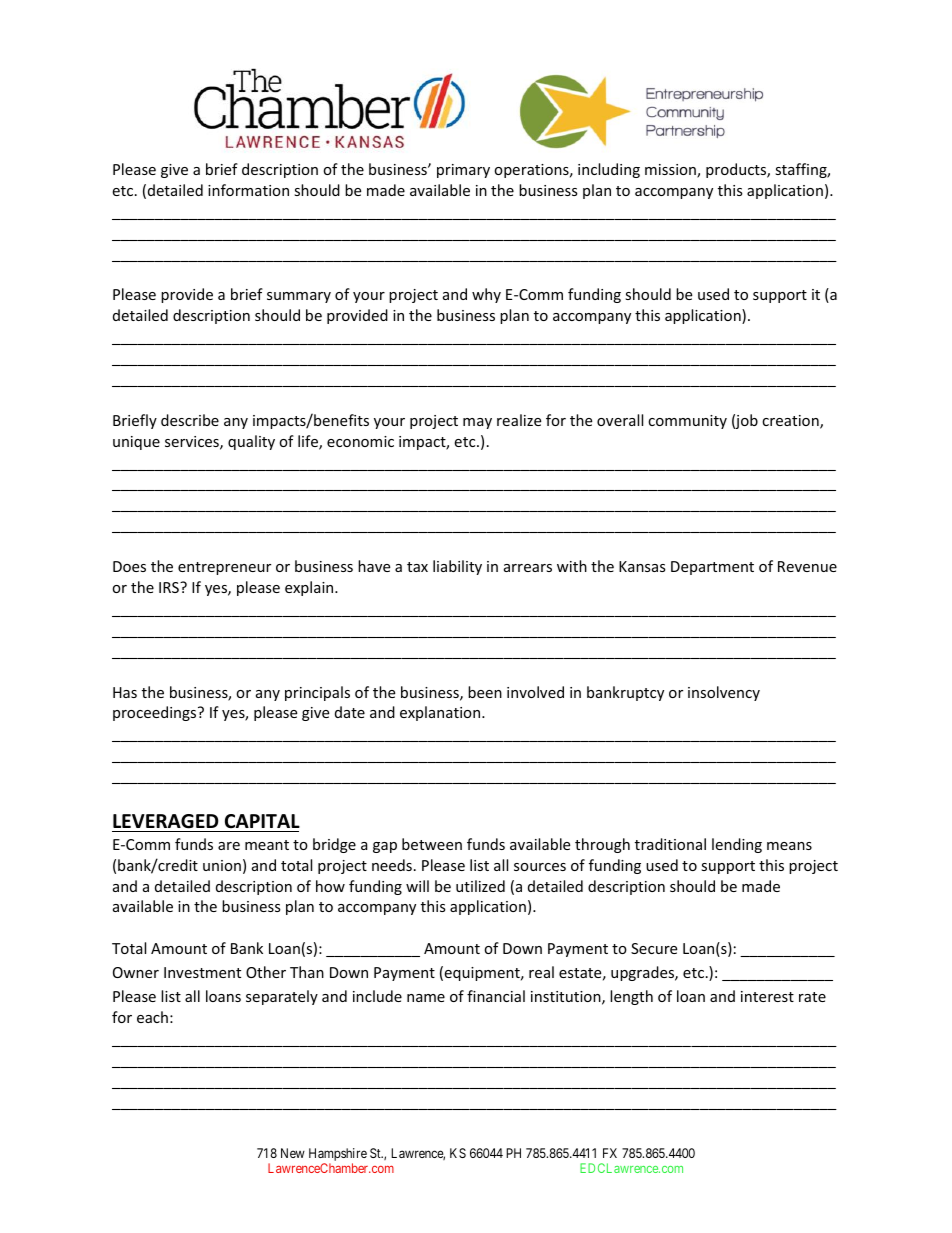 This screenshot has width=952, height=1233. I want to click on New, so click(293, 1153).
